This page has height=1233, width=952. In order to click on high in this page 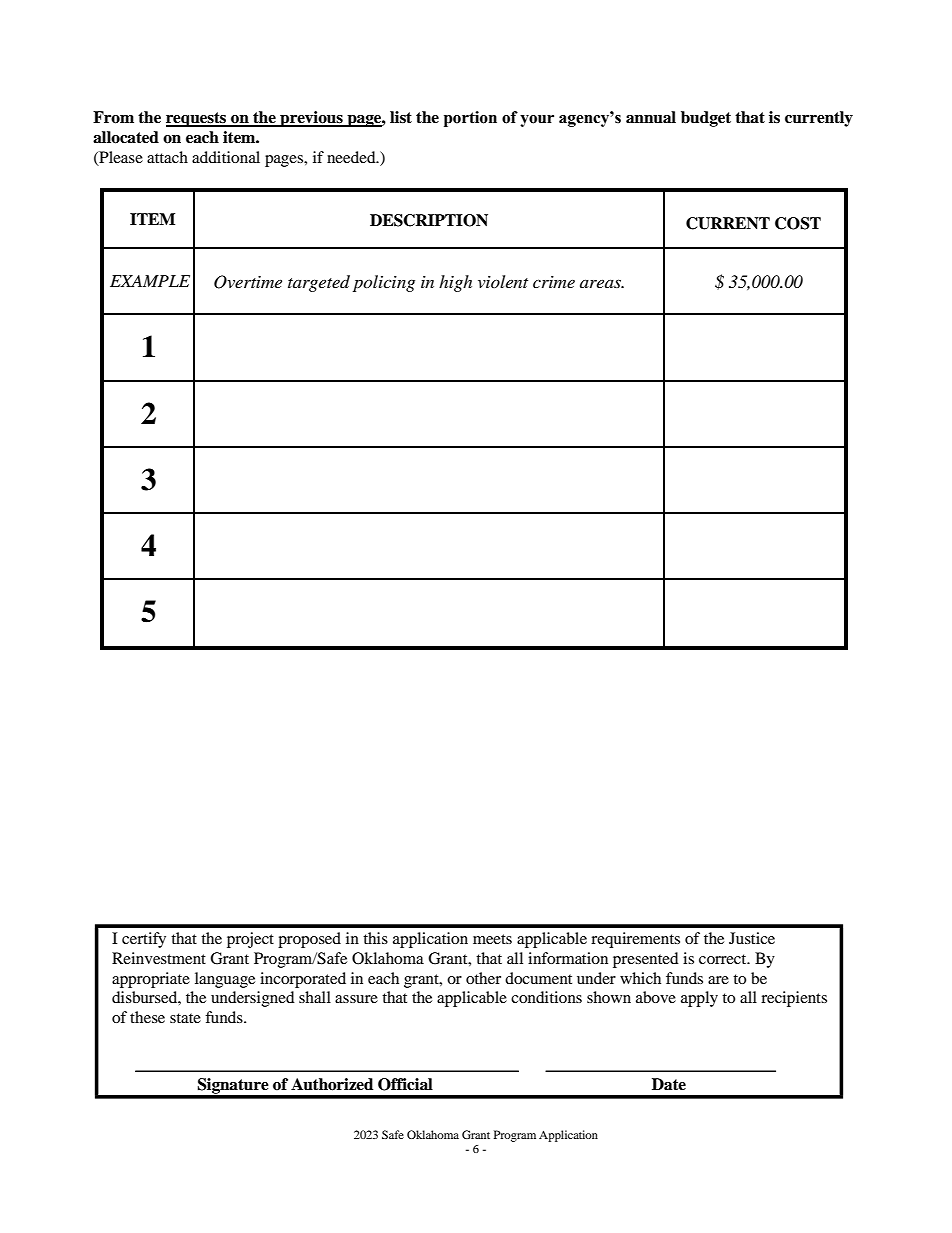, I will do `click(455, 283)`.
